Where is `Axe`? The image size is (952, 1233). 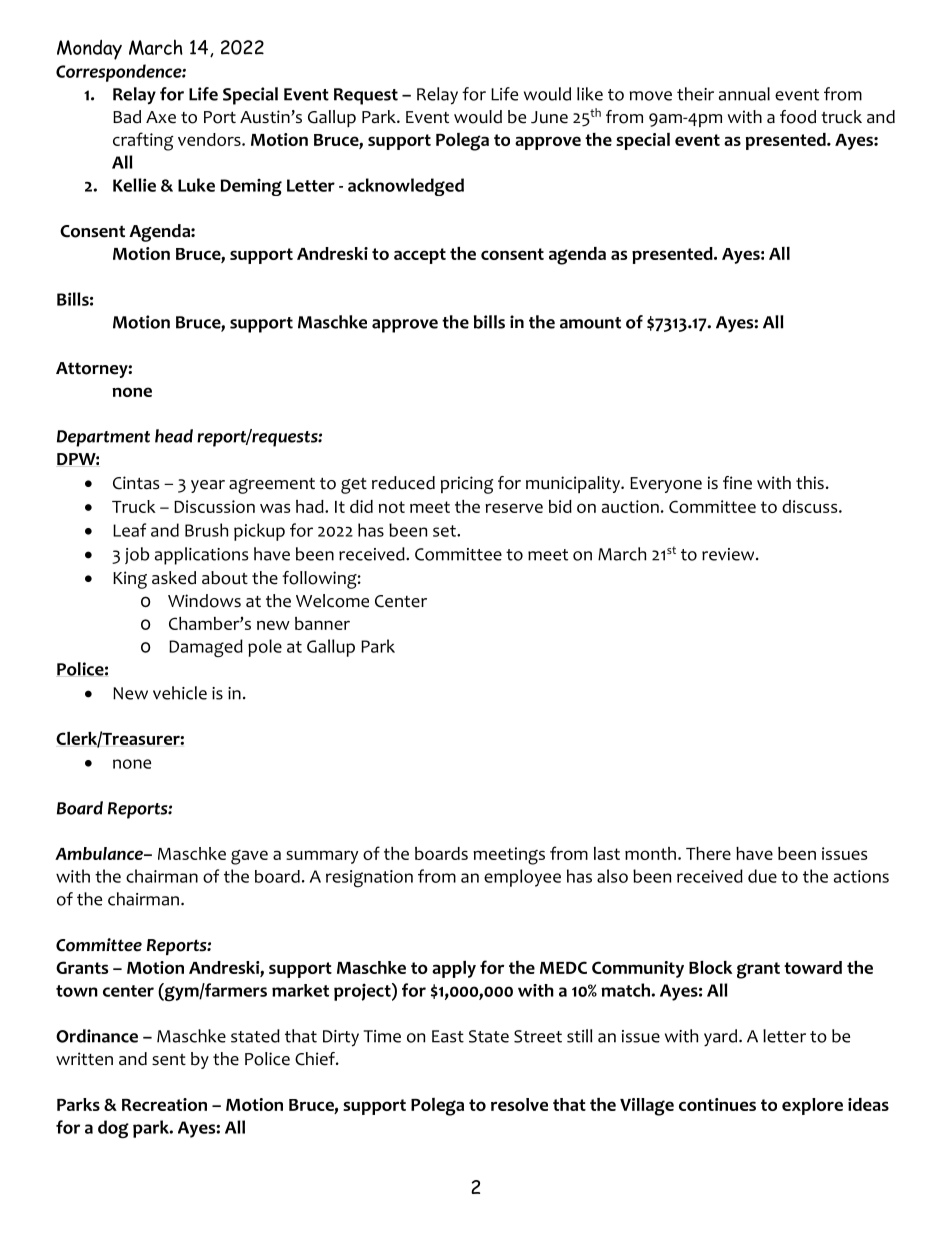 Axe is located at coordinates (161, 117).
